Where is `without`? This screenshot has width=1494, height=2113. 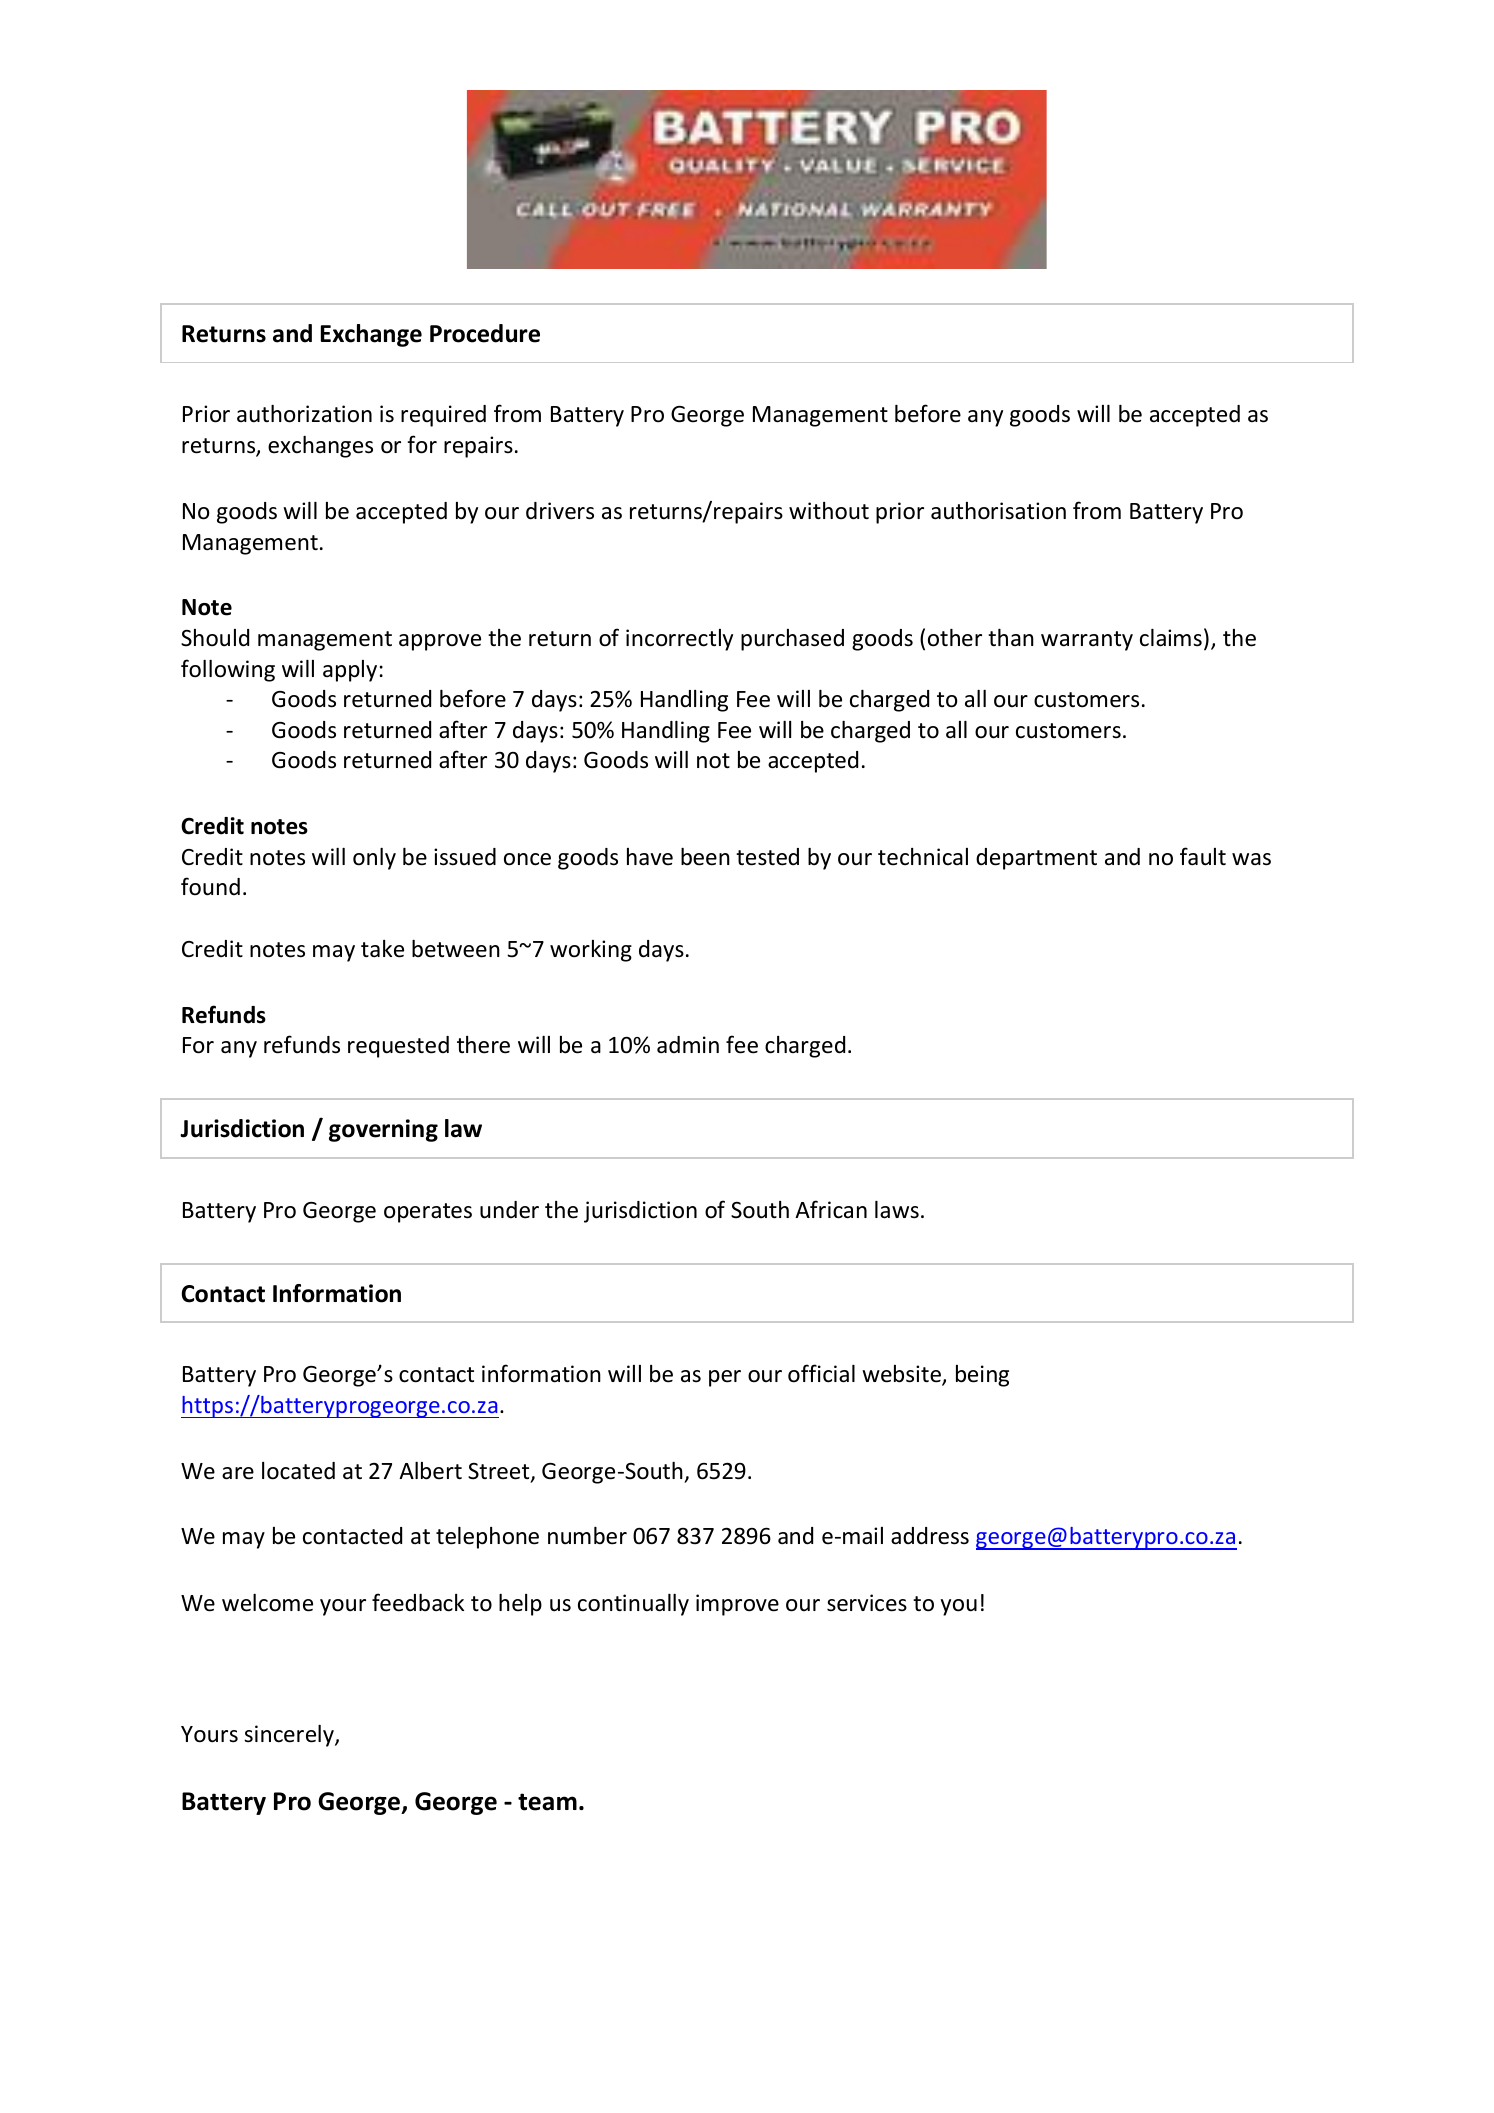 without is located at coordinates (829, 511).
